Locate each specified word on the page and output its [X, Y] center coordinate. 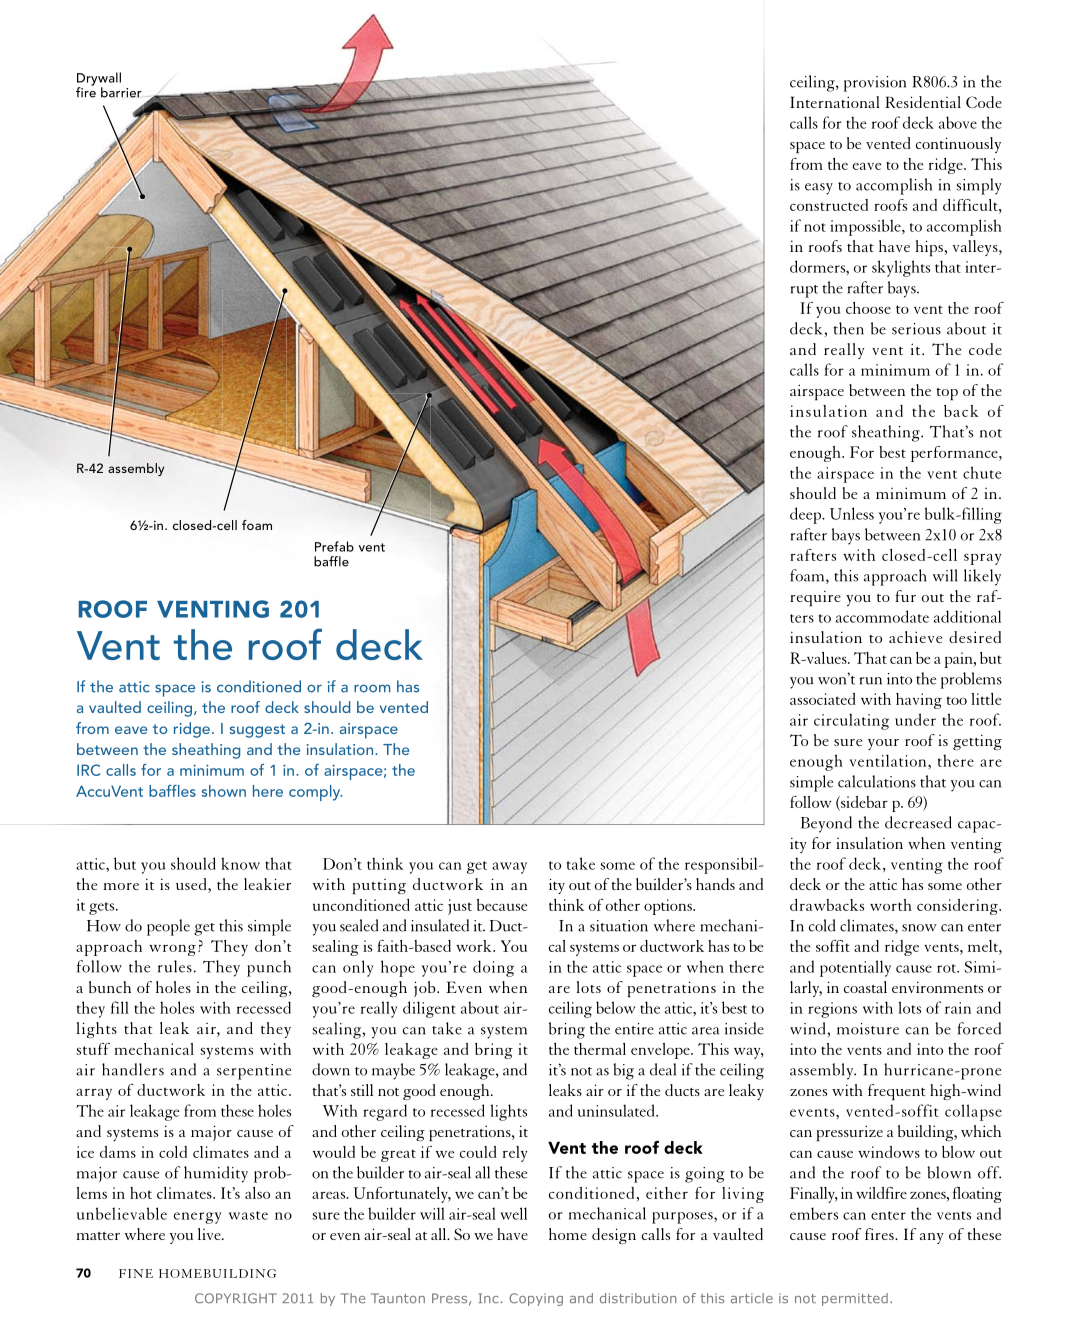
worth [891, 905]
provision [875, 84]
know [240, 863]
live [210, 1234]
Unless [852, 513]
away [509, 868]
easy [819, 189]
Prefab [334, 546]
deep [806, 515]
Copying [536, 1299]
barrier [121, 92]
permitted [855, 1299]
